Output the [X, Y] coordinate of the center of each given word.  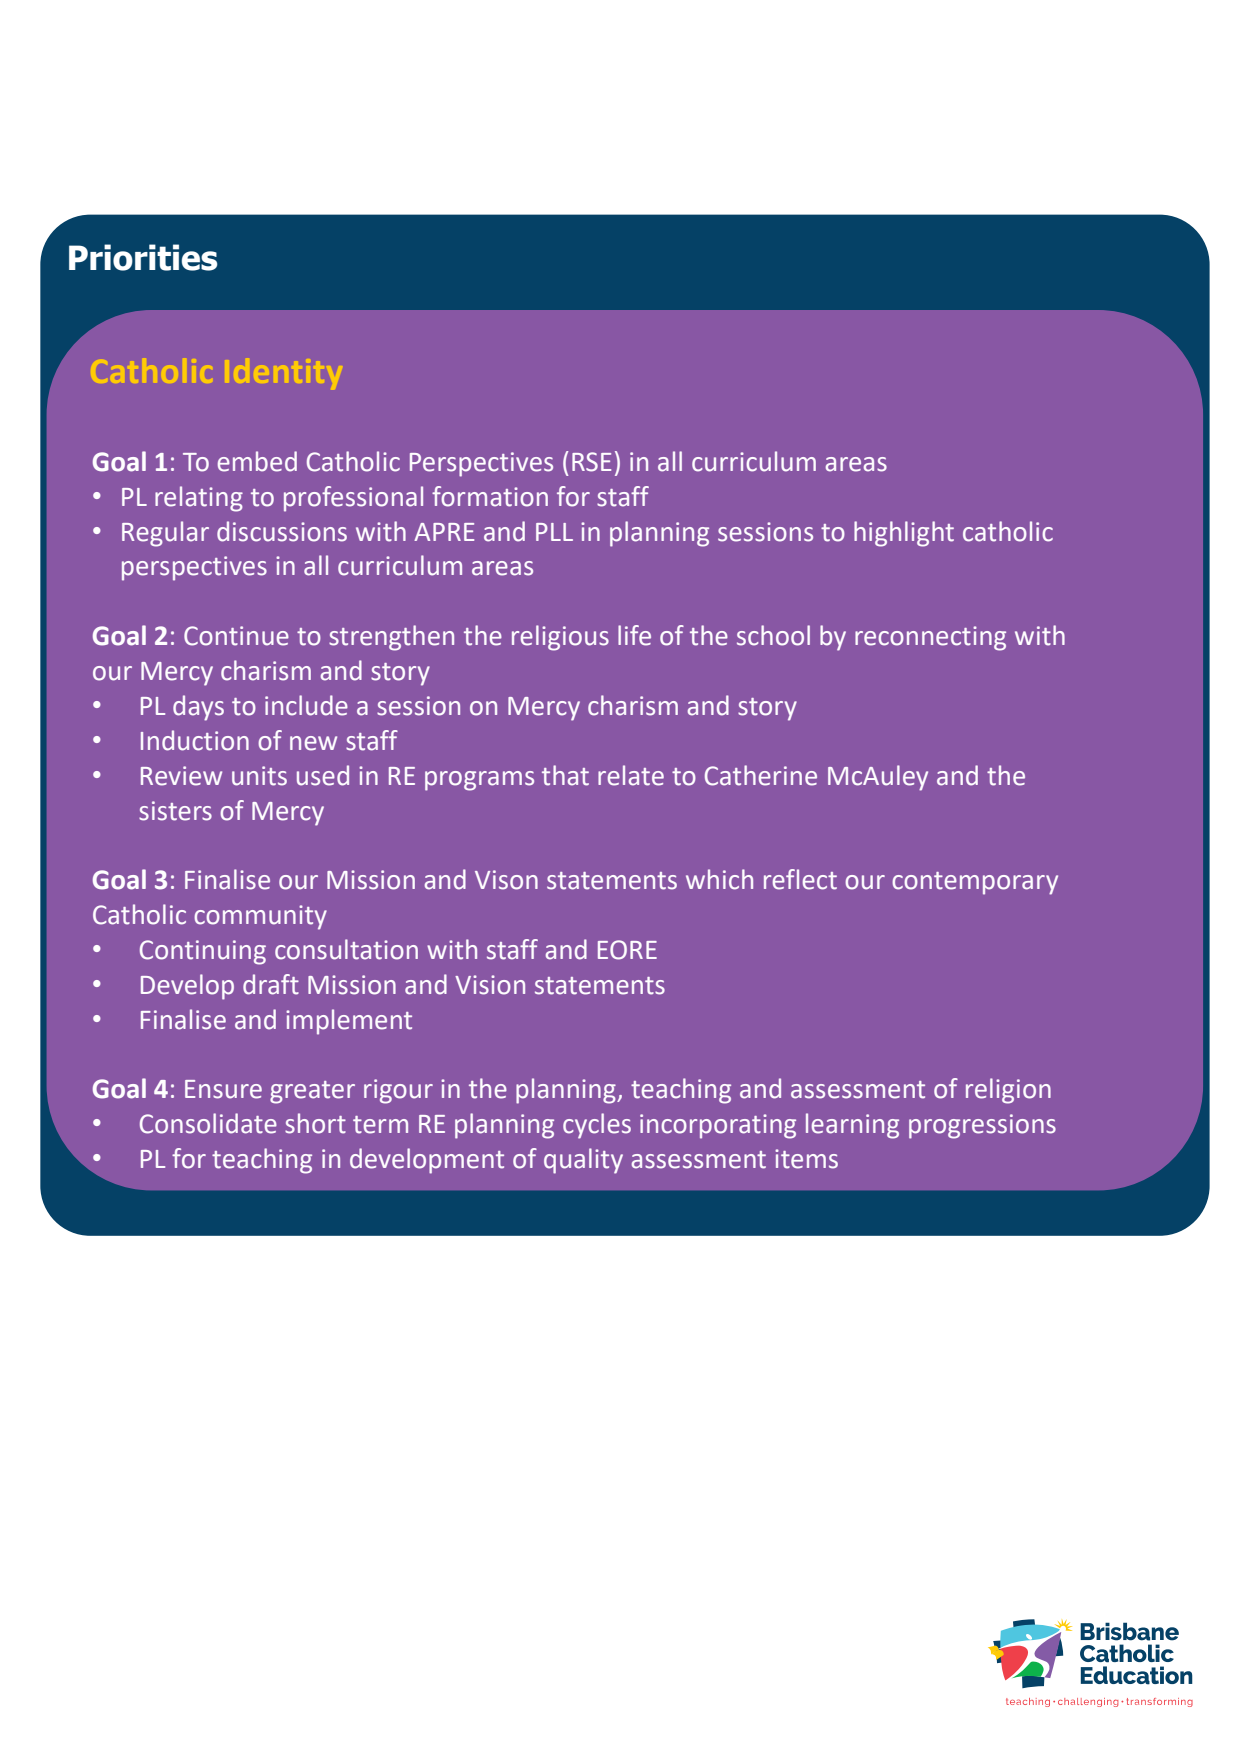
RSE [591, 462]
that [565, 775]
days [198, 708]
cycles [597, 1126]
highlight [904, 534]
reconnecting [930, 638]
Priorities [143, 257]
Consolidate [208, 1123]
